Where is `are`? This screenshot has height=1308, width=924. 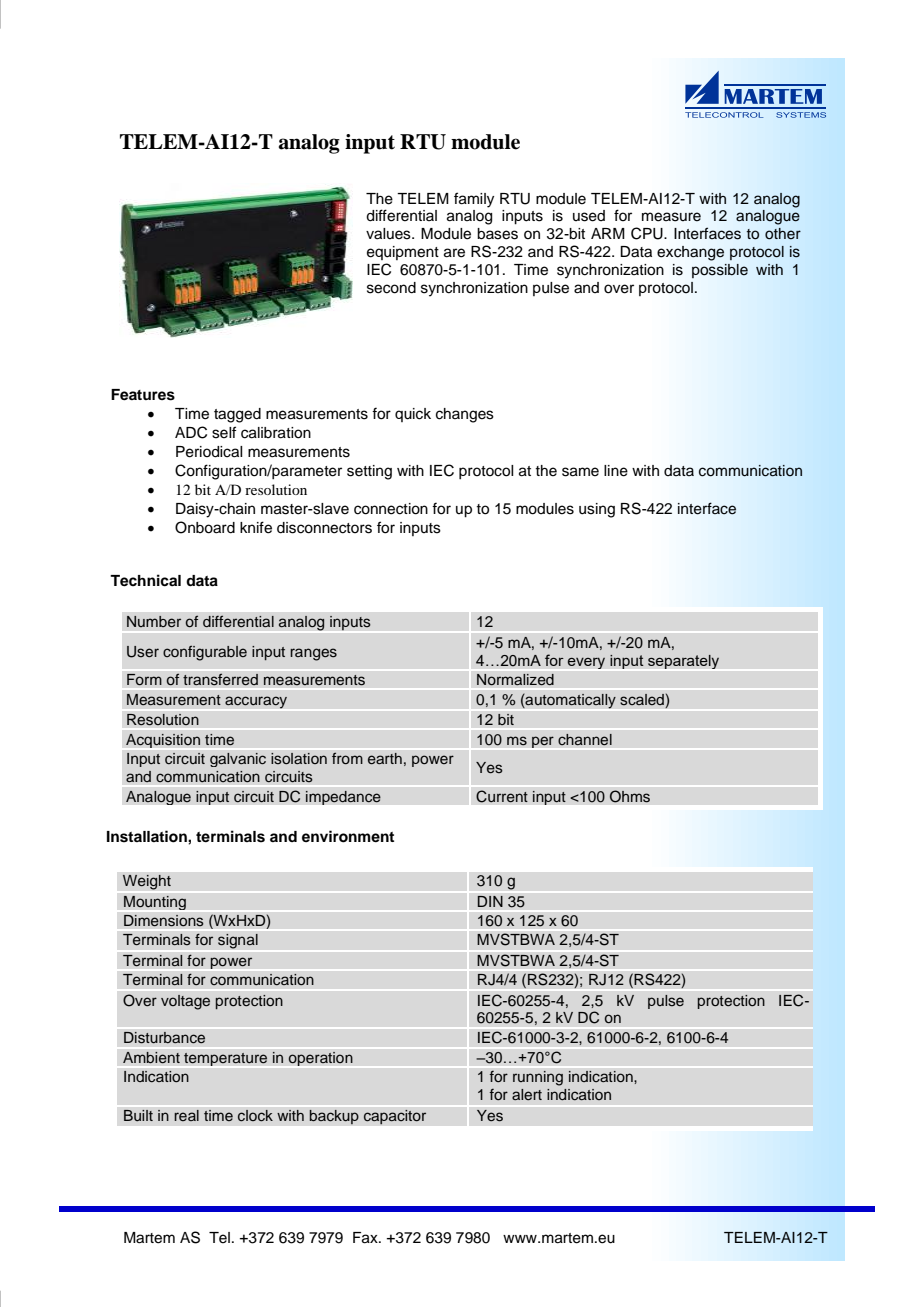
are is located at coordinates (454, 253).
